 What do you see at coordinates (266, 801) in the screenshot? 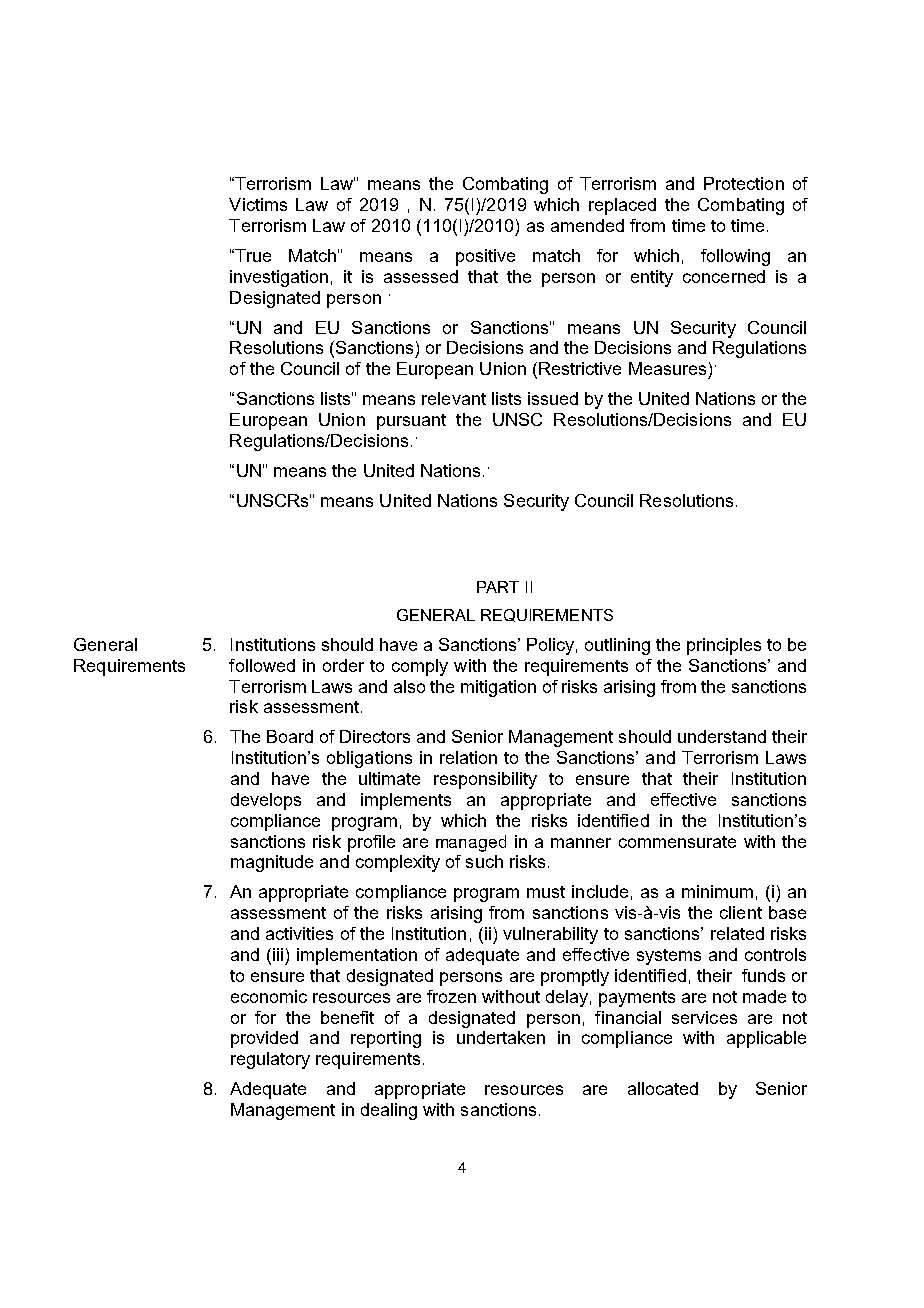
I see `develops` at bounding box center [266, 801].
